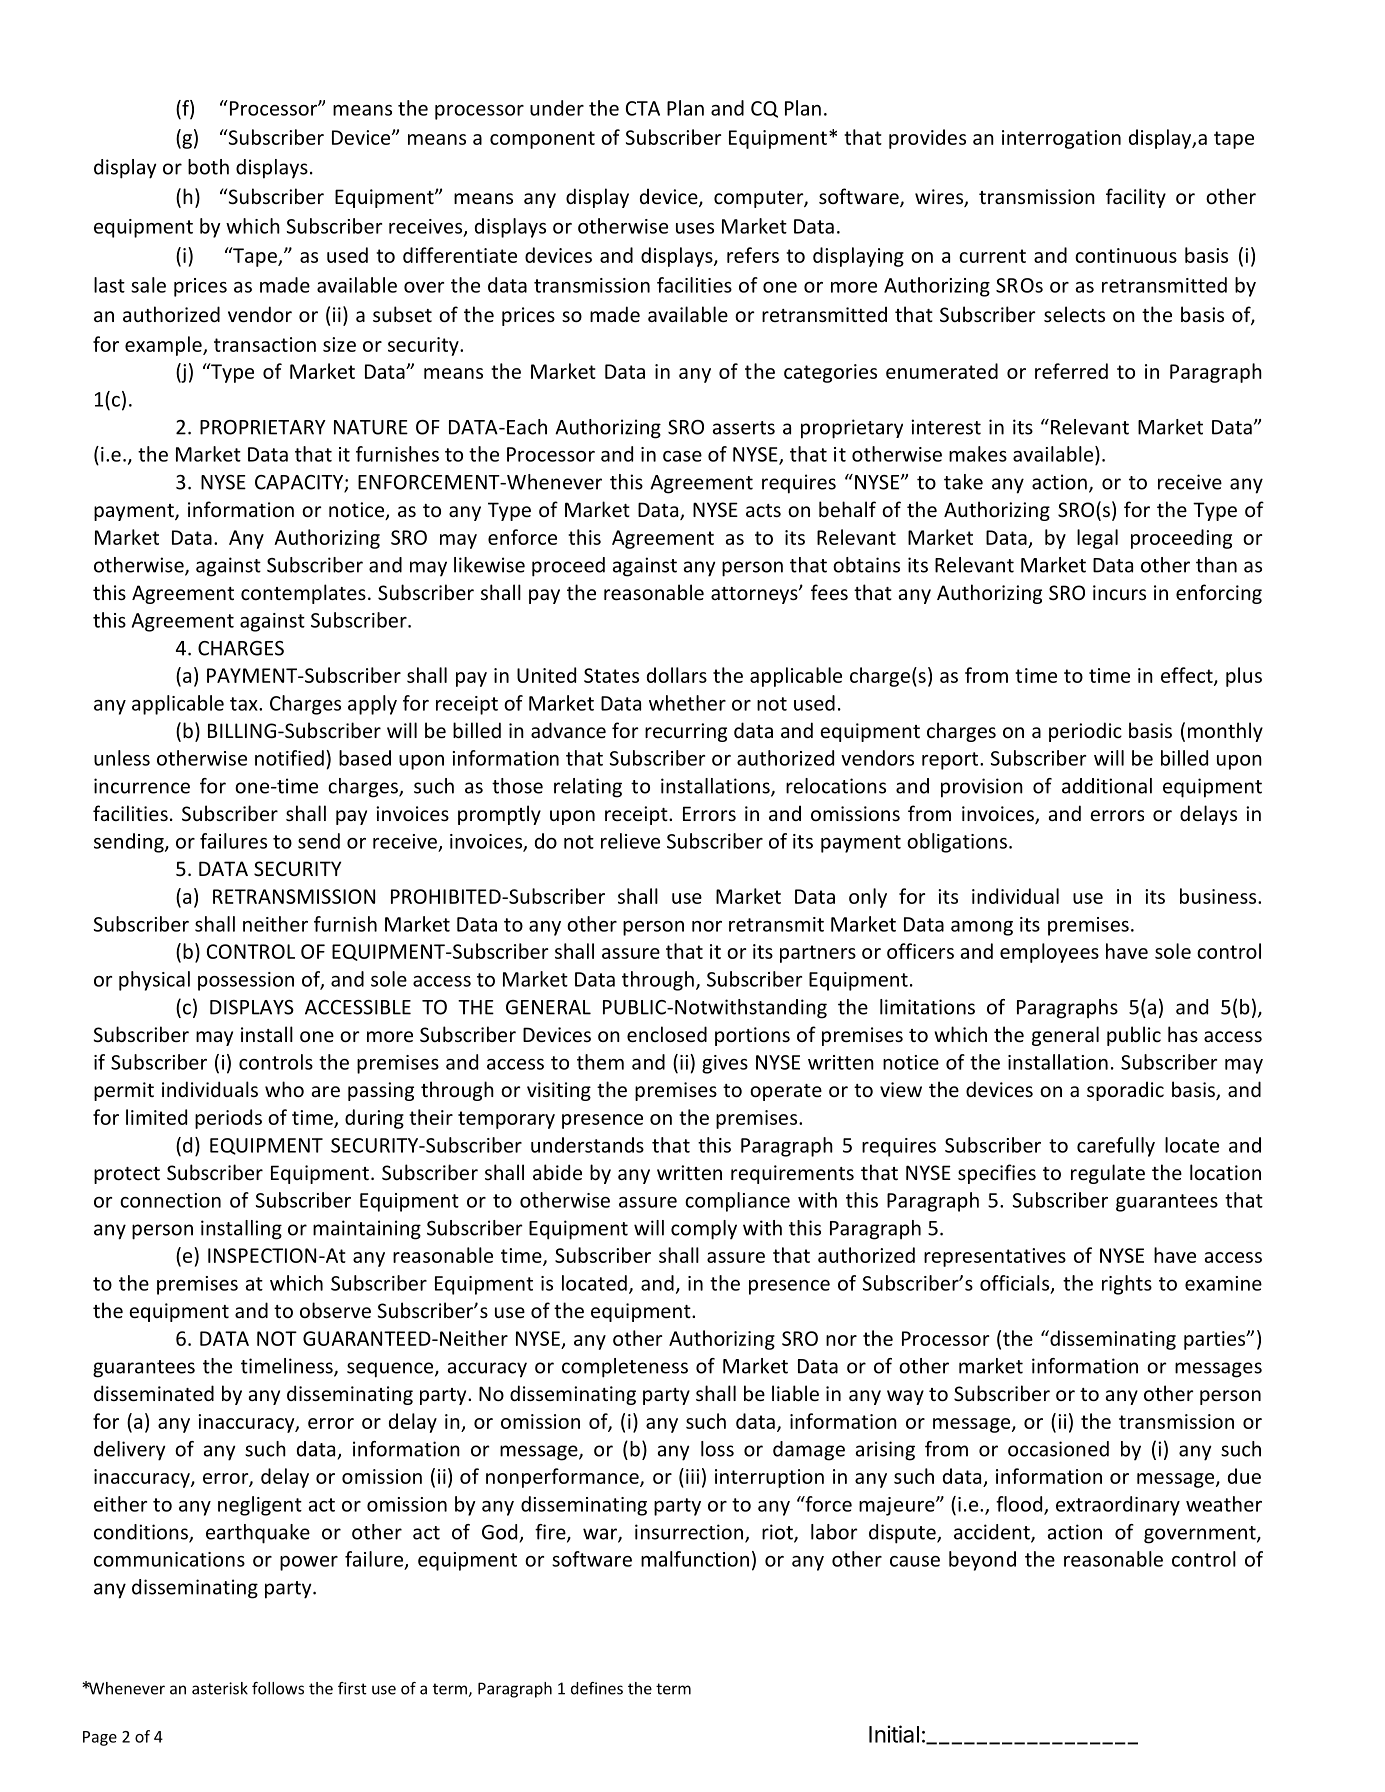 The height and width of the document is (1792, 1385). Describe the element at coordinates (1188, 676) in the document. I see `effect` at that location.
